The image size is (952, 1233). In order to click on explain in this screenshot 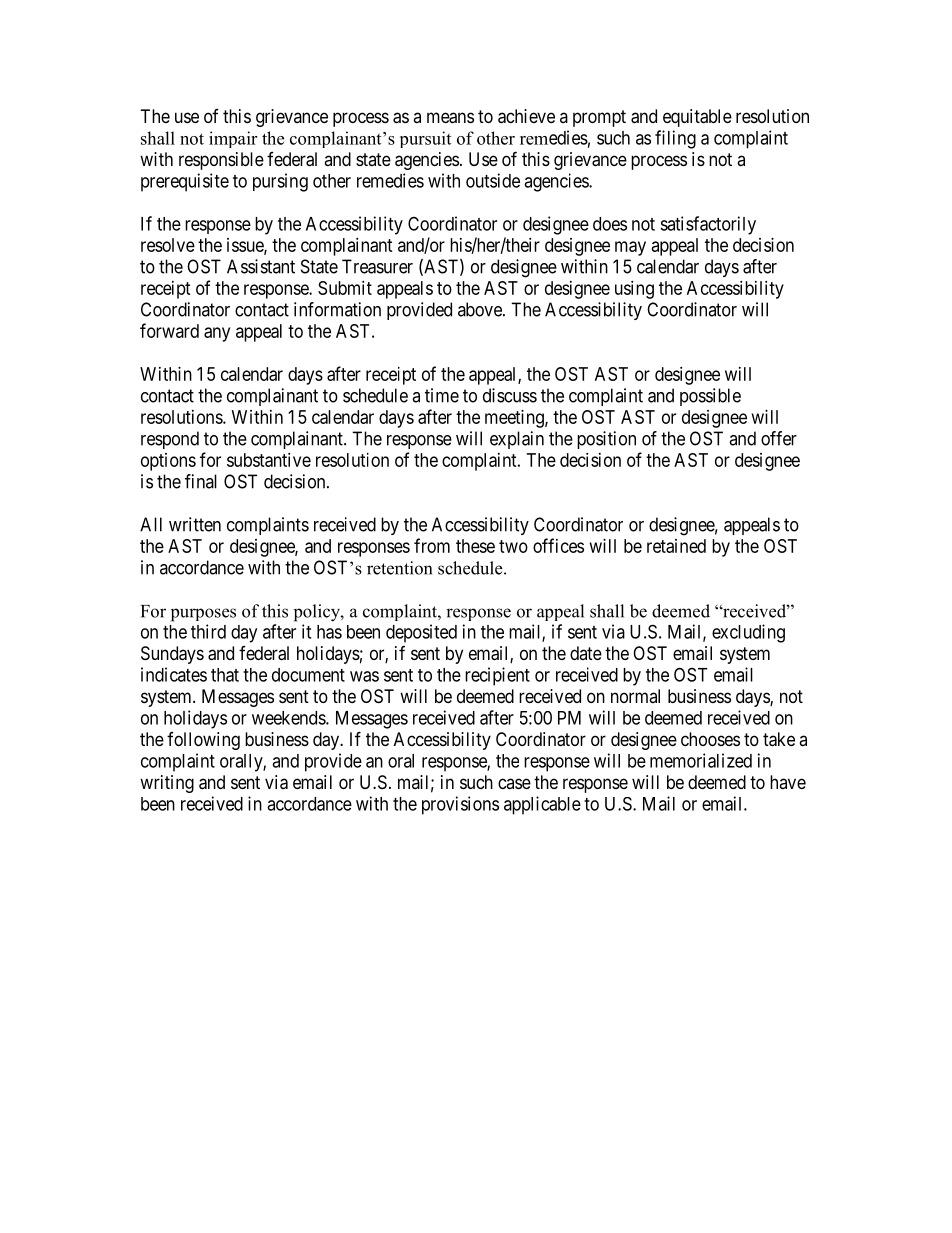, I will do `click(517, 440)`.
